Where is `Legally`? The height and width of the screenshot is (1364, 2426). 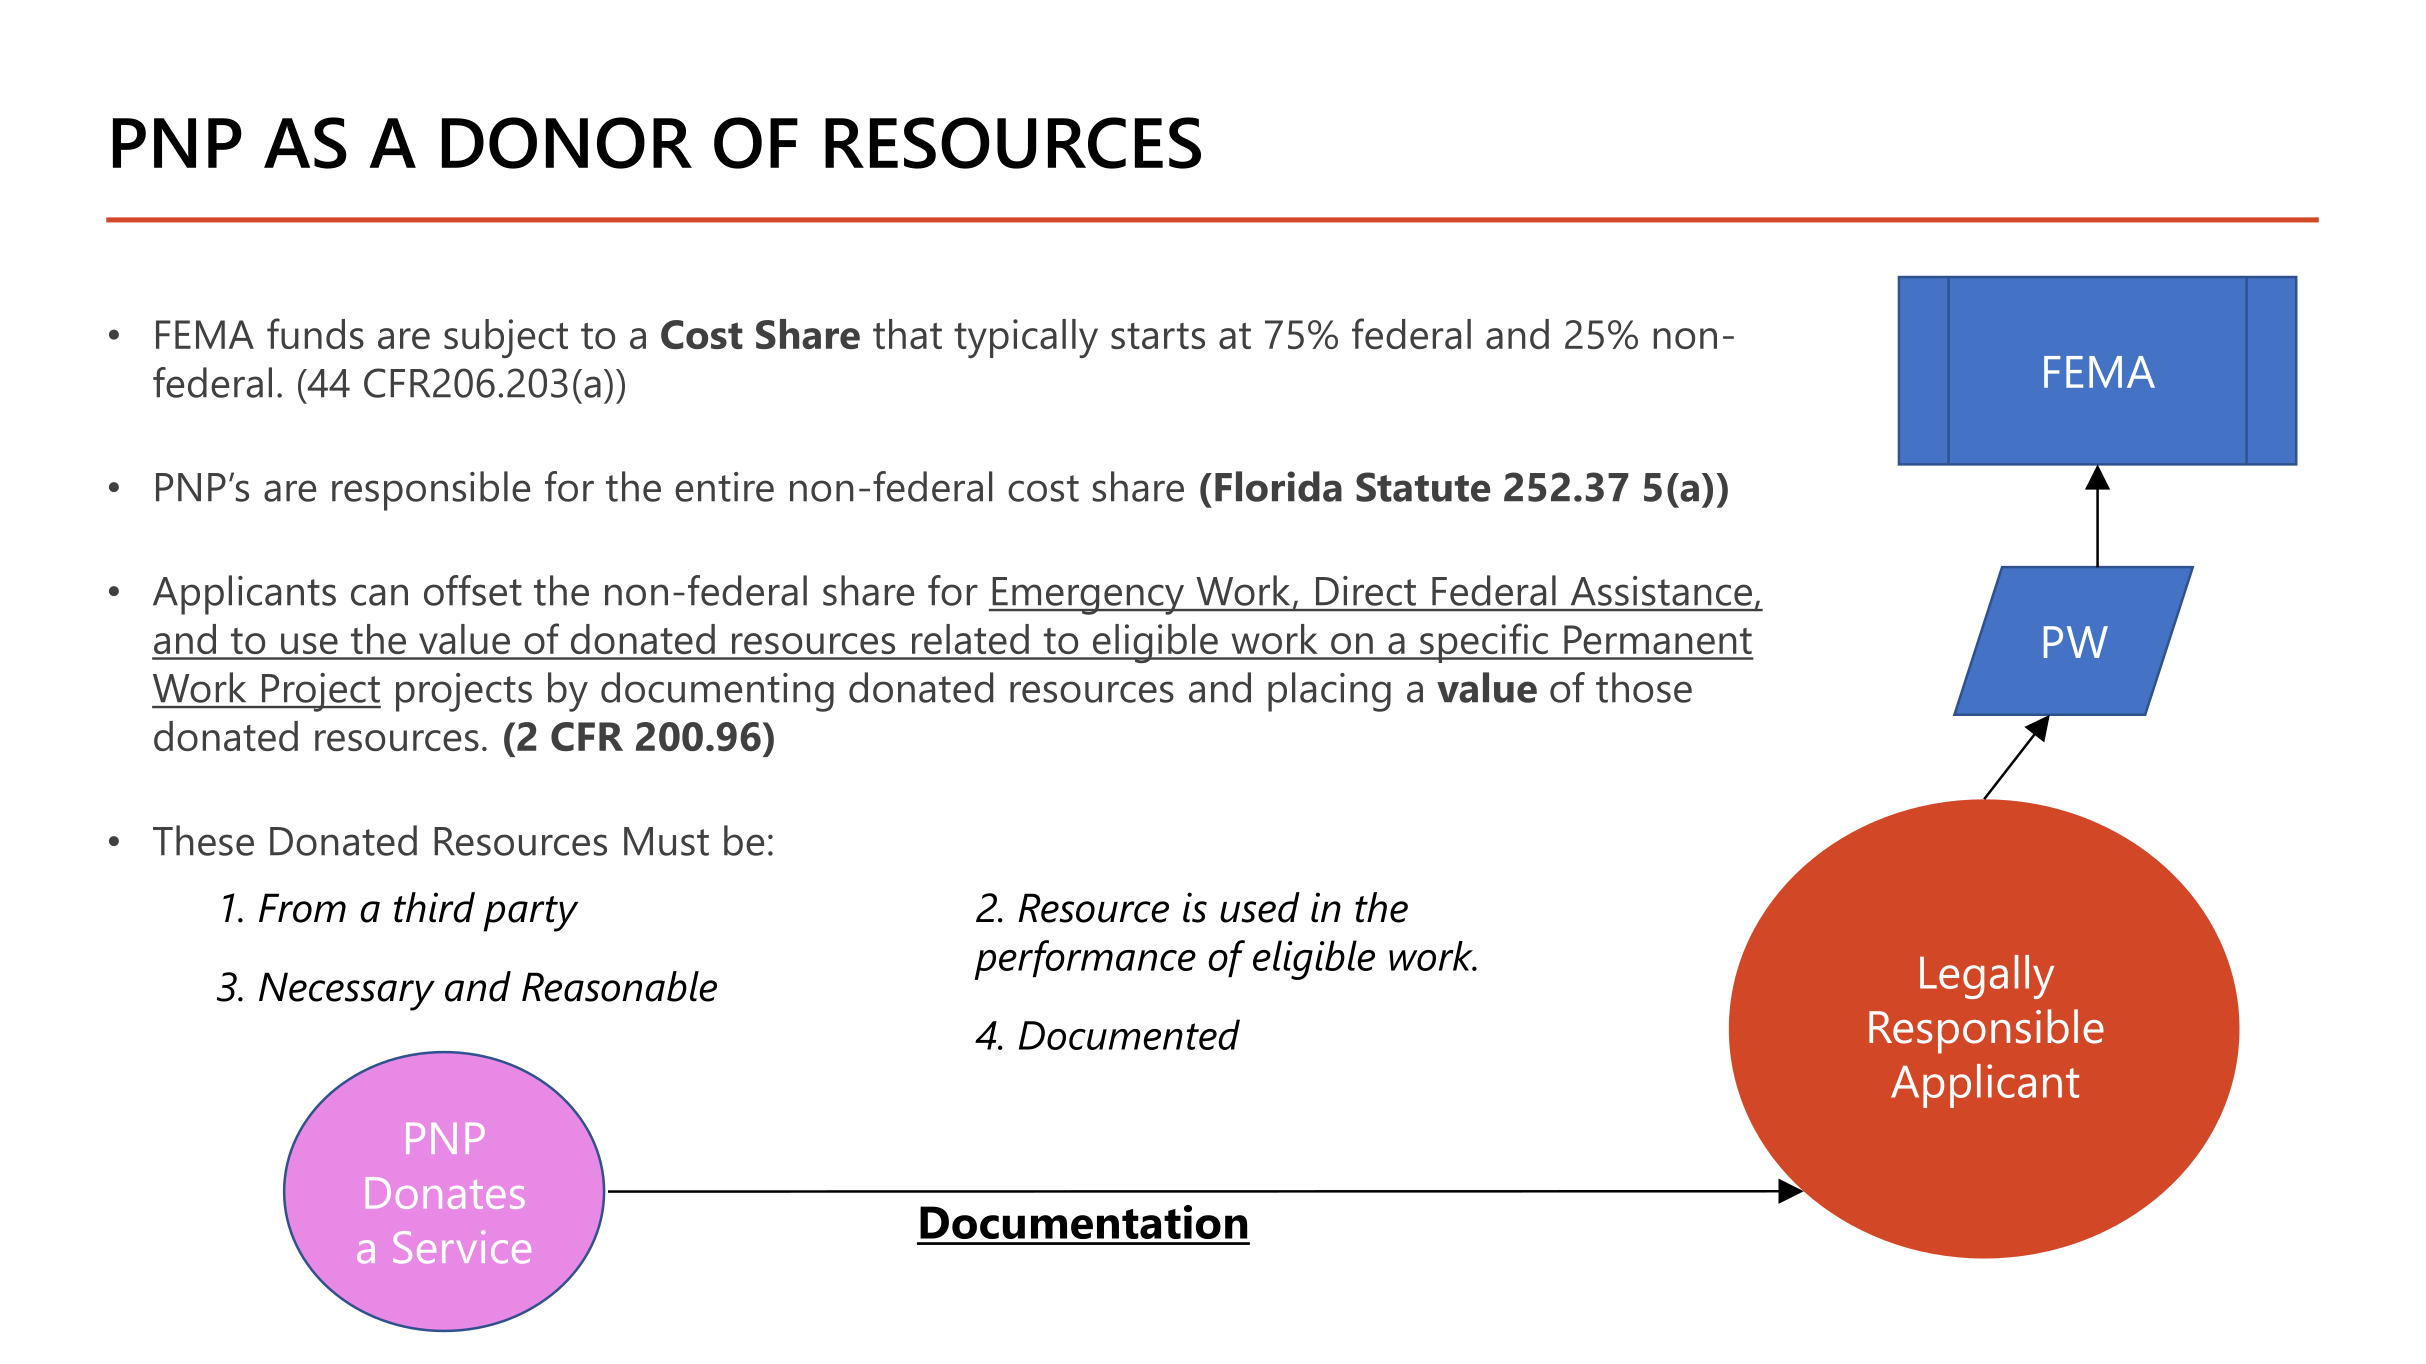 Legally is located at coordinates (1987, 977).
